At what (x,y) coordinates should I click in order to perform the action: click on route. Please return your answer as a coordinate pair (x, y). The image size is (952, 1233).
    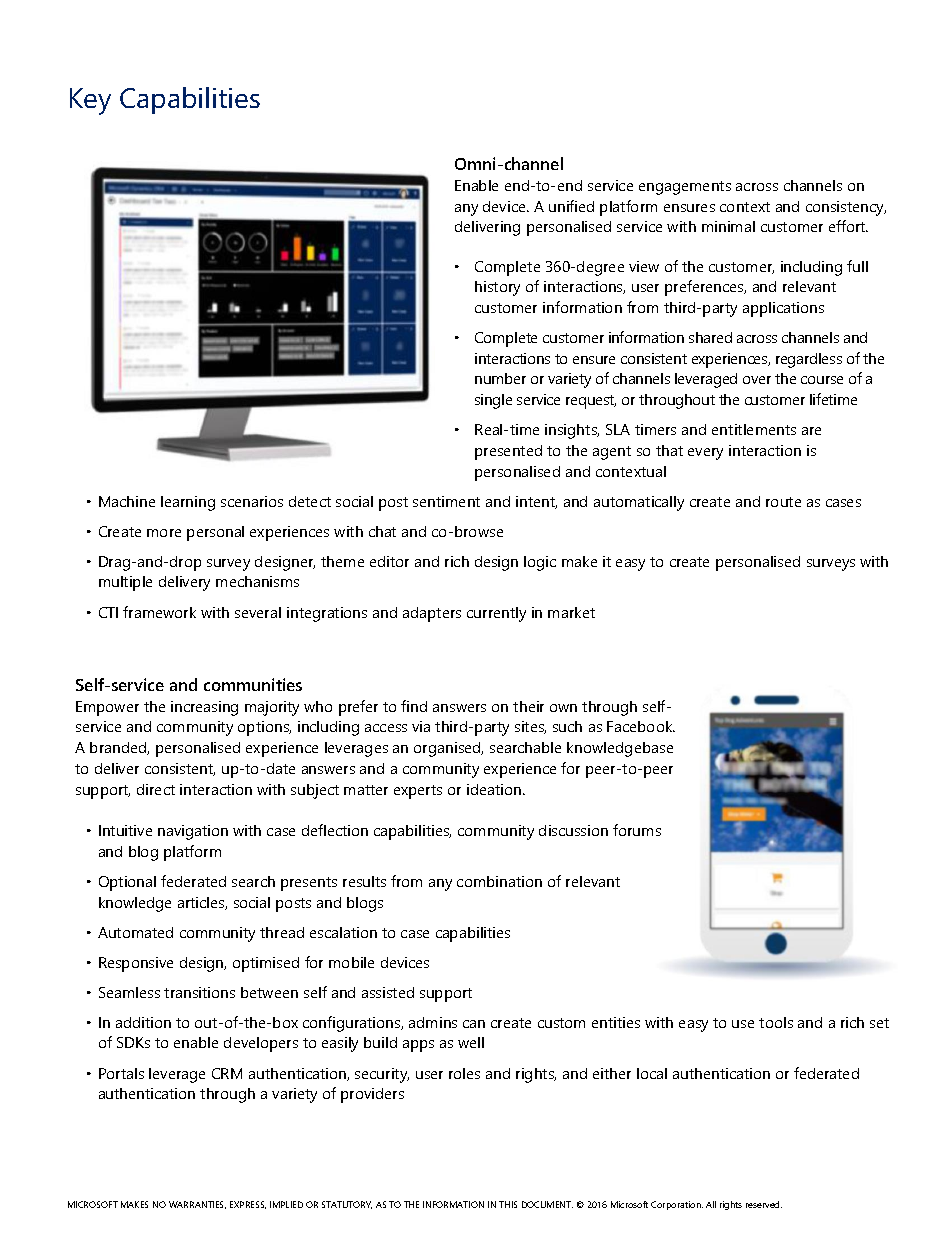
    Looking at the image, I should click on (783, 502).
